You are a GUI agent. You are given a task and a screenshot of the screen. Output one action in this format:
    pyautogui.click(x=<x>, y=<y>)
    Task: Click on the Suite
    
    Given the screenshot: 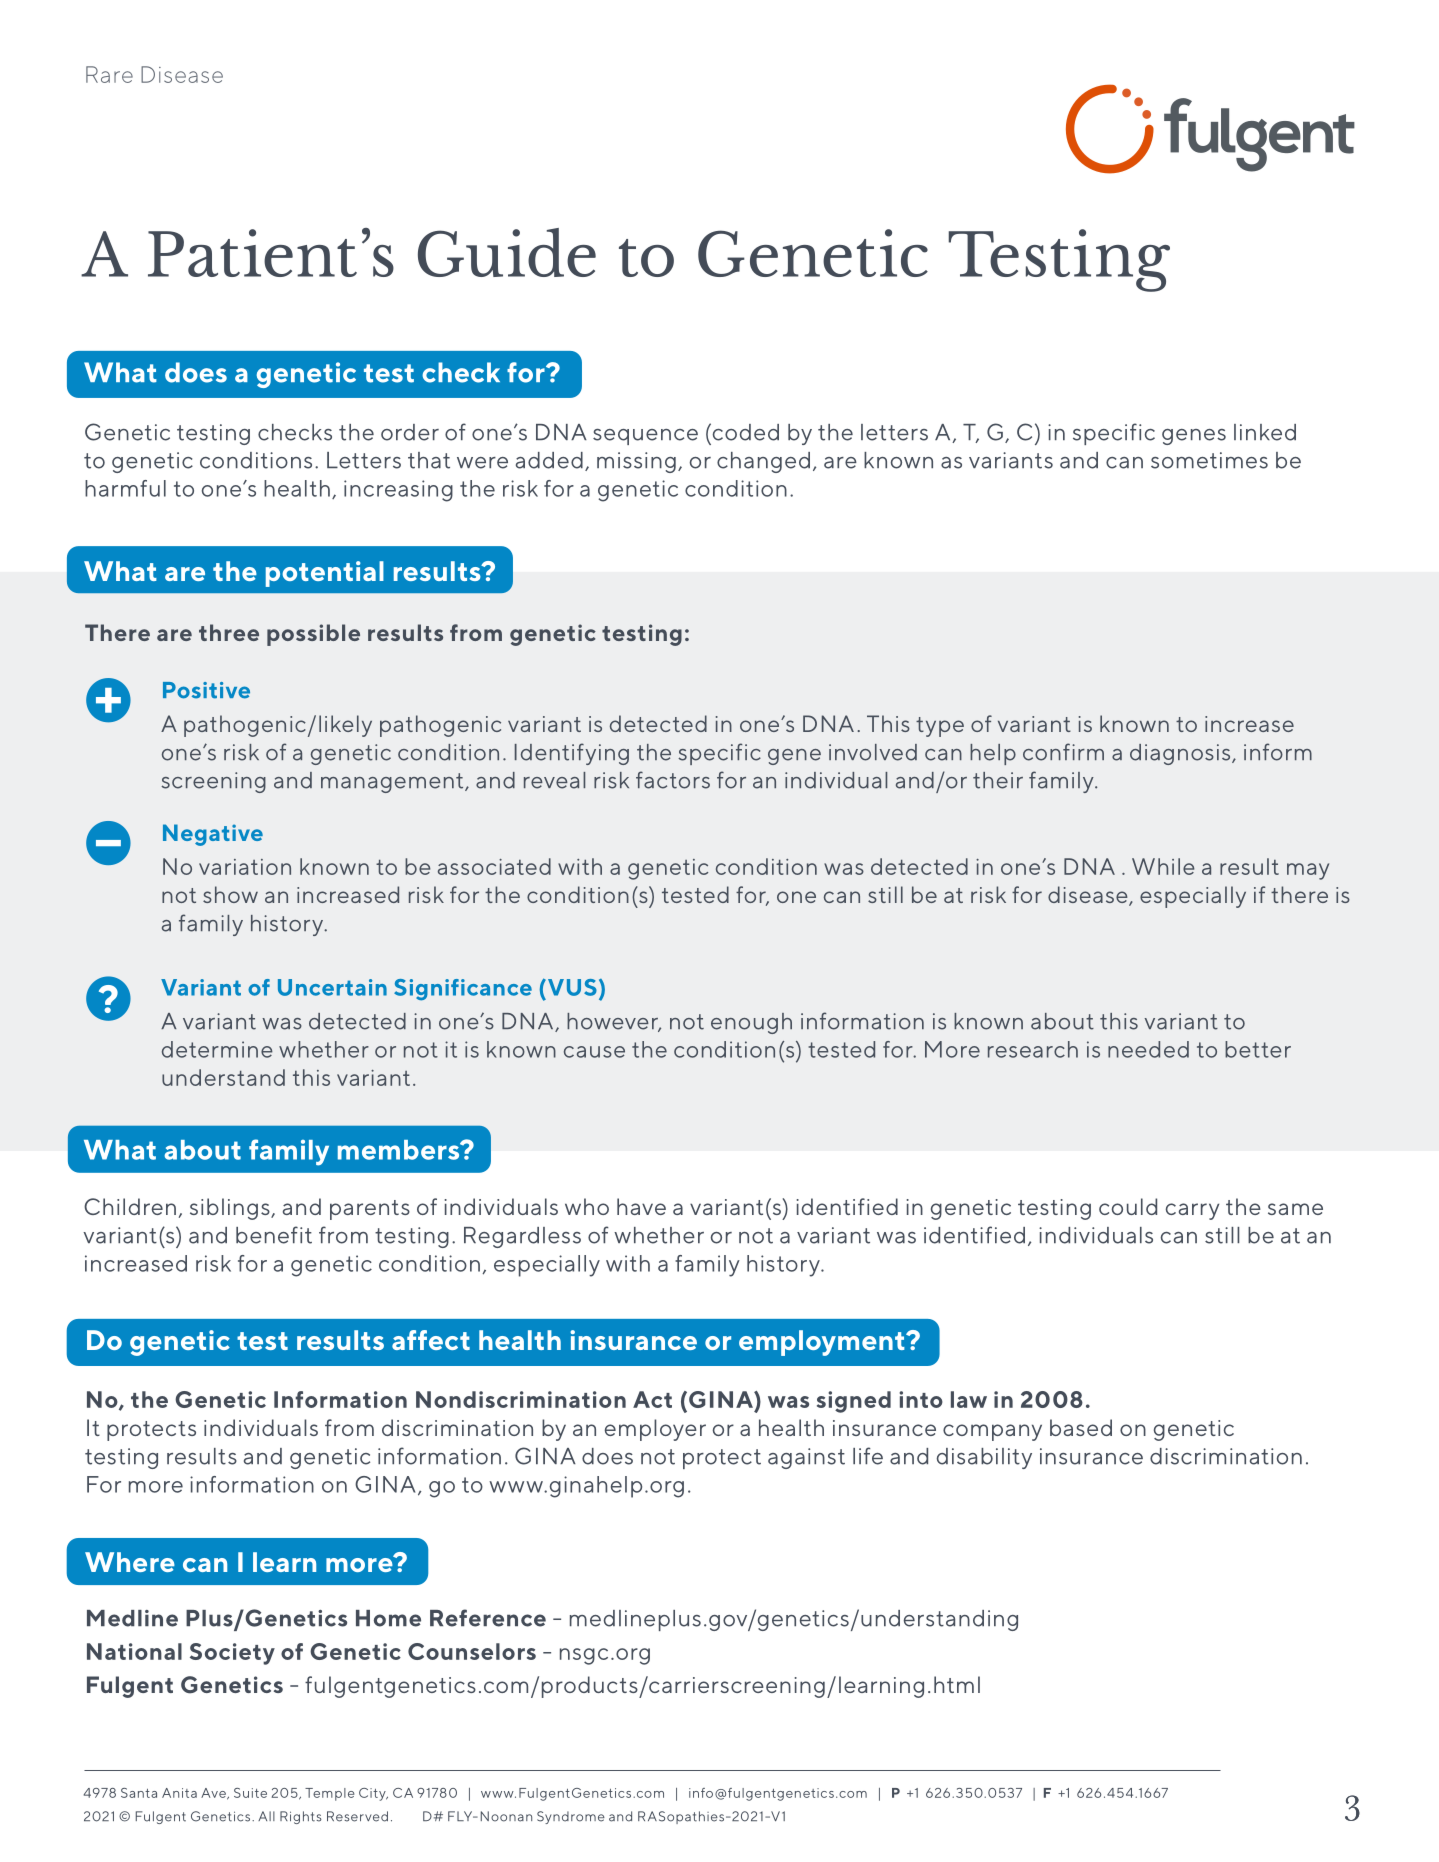 What is the action you would take?
    pyautogui.click(x=250, y=1793)
